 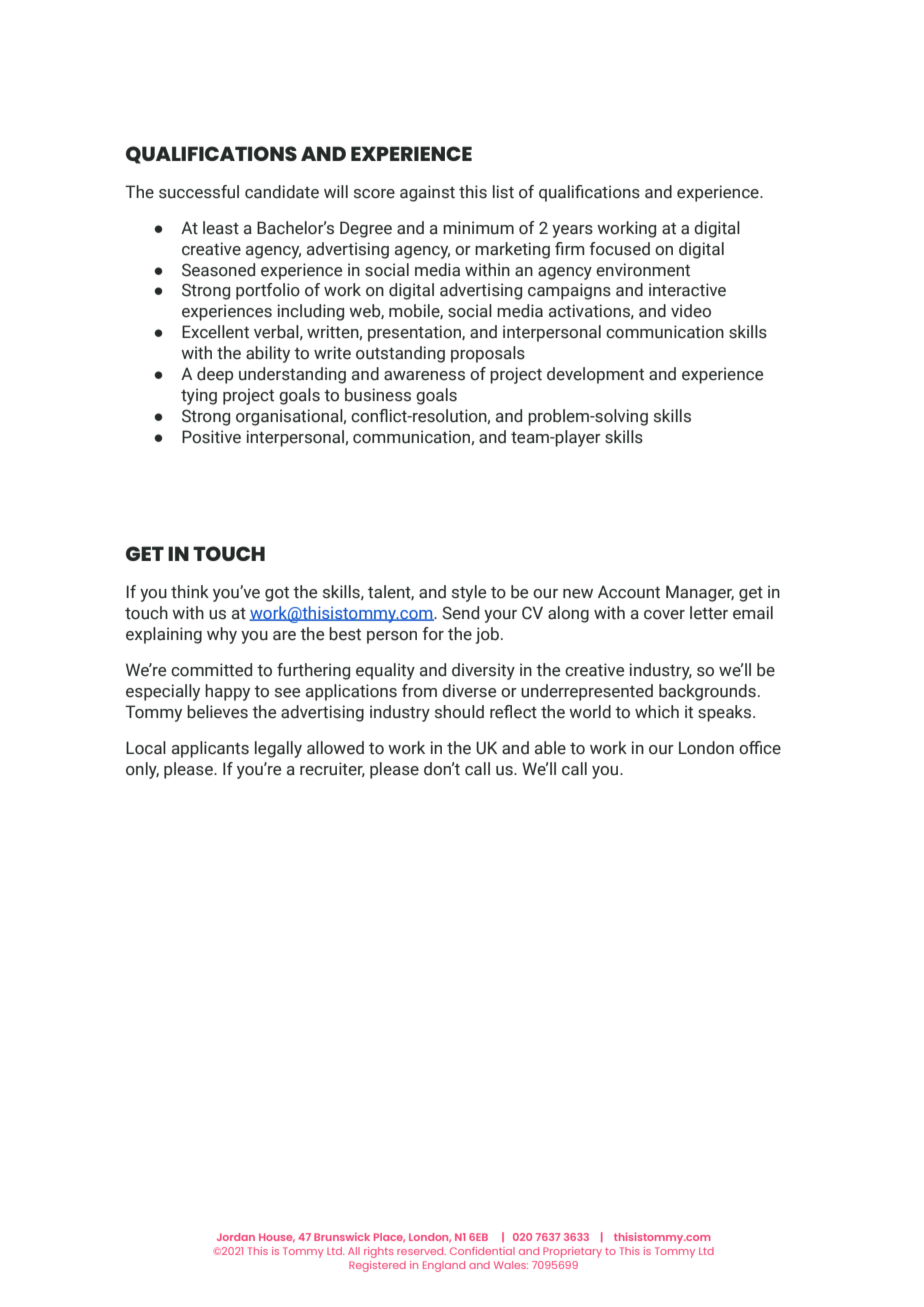 I want to click on recruiter, so click(x=332, y=769).
